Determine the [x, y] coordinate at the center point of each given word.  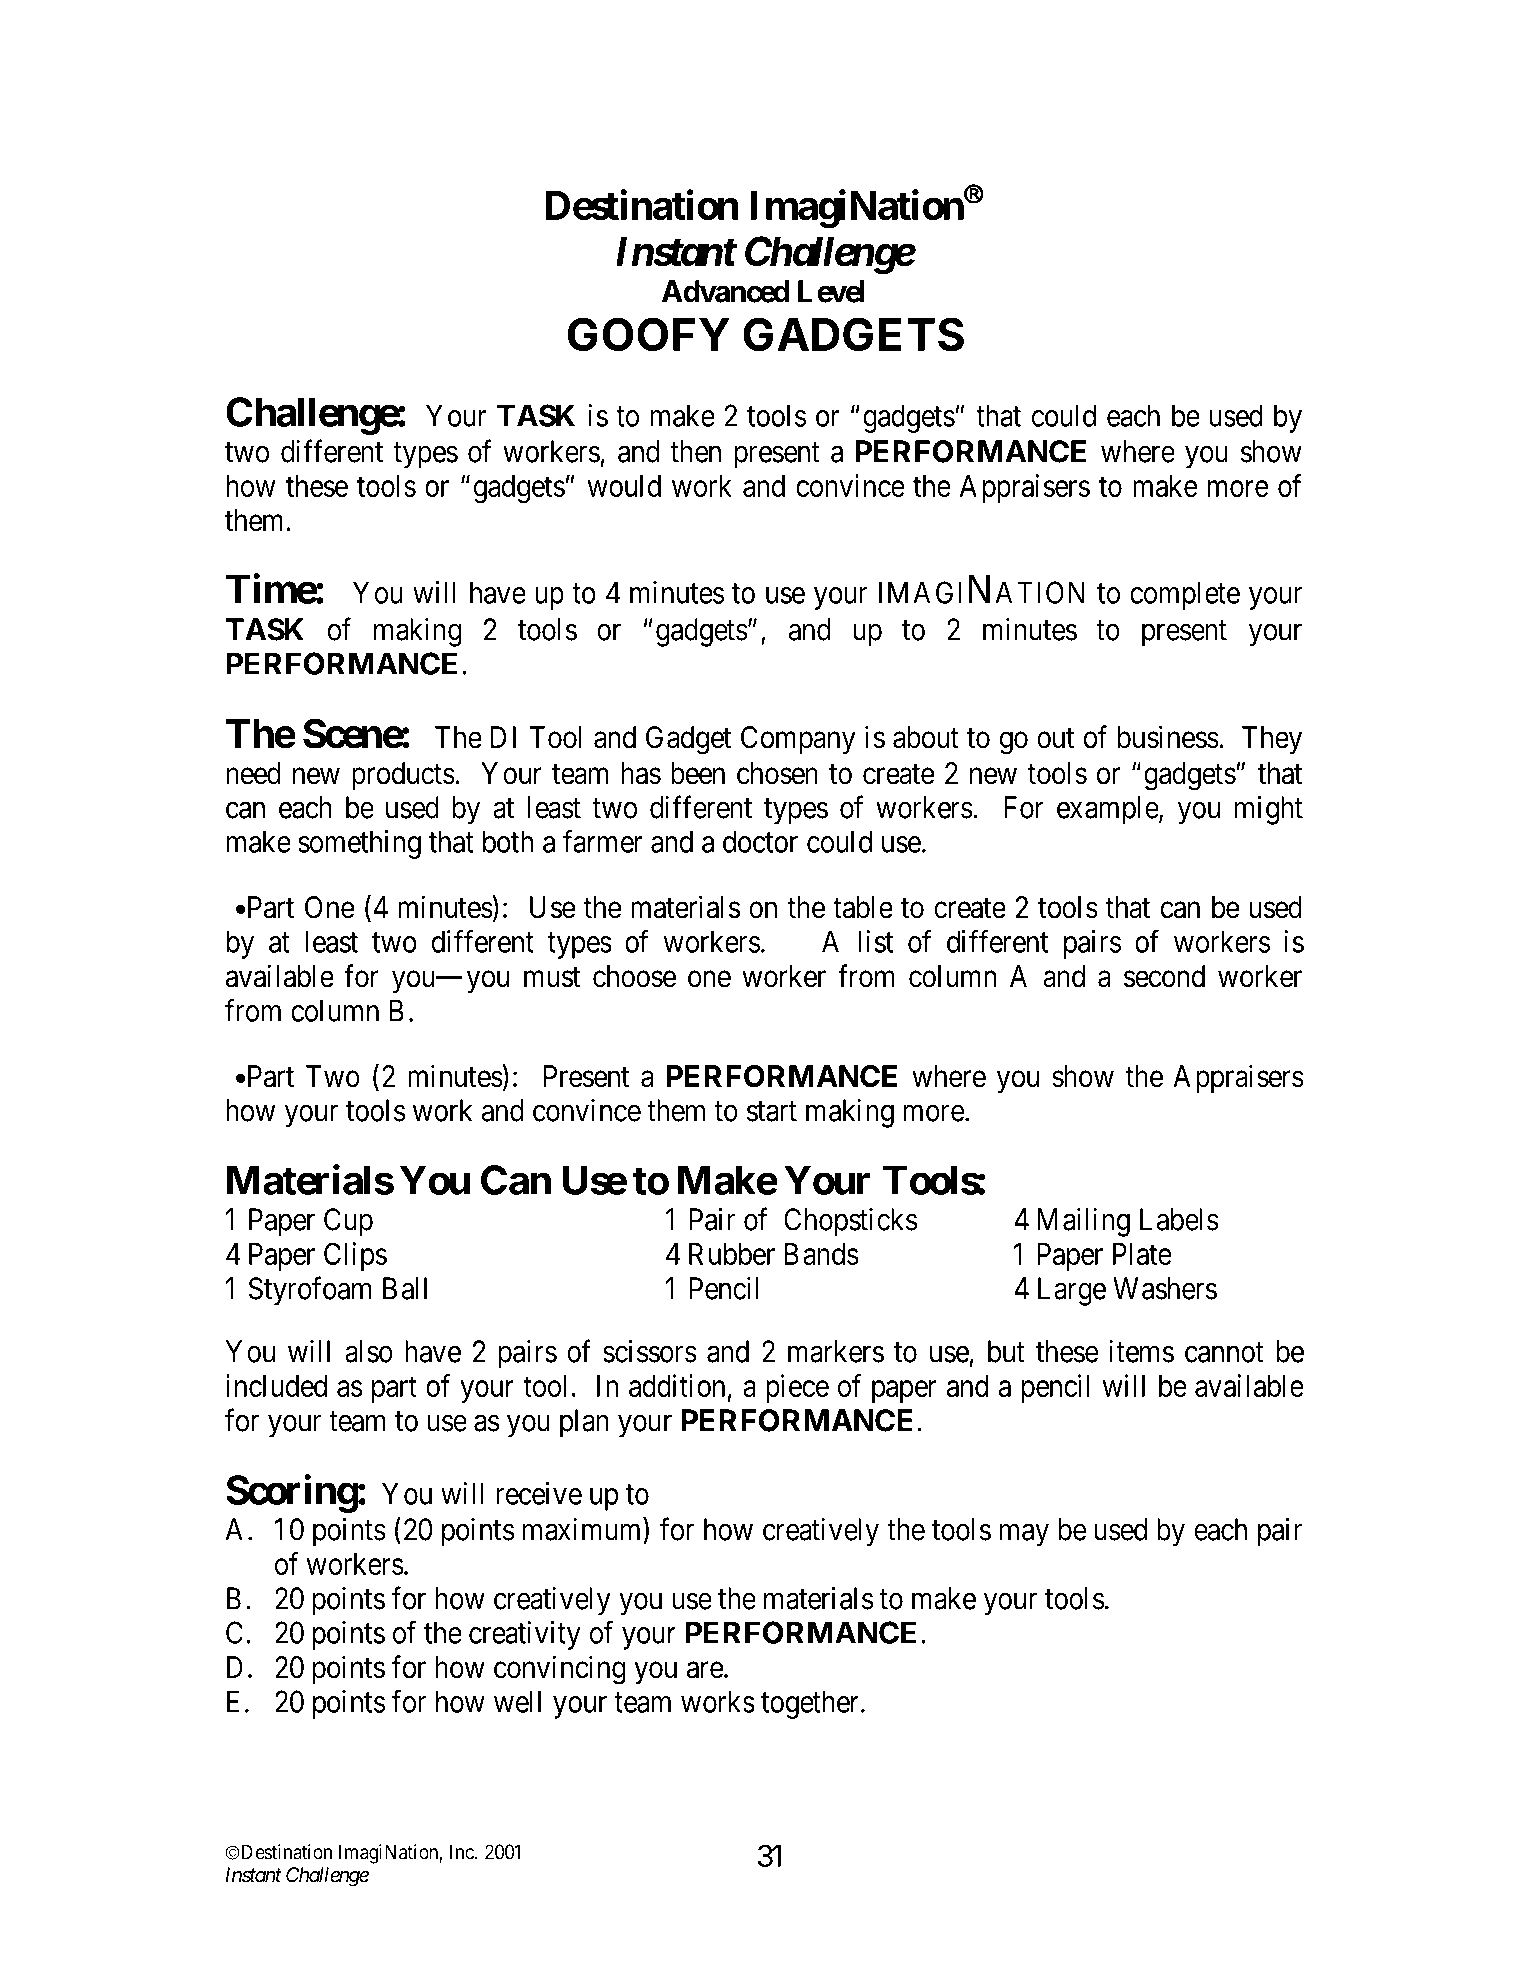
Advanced [726, 291]
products [403, 776]
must [552, 977]
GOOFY [649, 334]
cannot [1224, 1353]
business [1168, 737]
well [517, 1701]
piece [797, 1388]
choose [634, 976]
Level [831, 291]
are [705, 1670]
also [369, 1351]
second [1164, 976]
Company [798, 740]
